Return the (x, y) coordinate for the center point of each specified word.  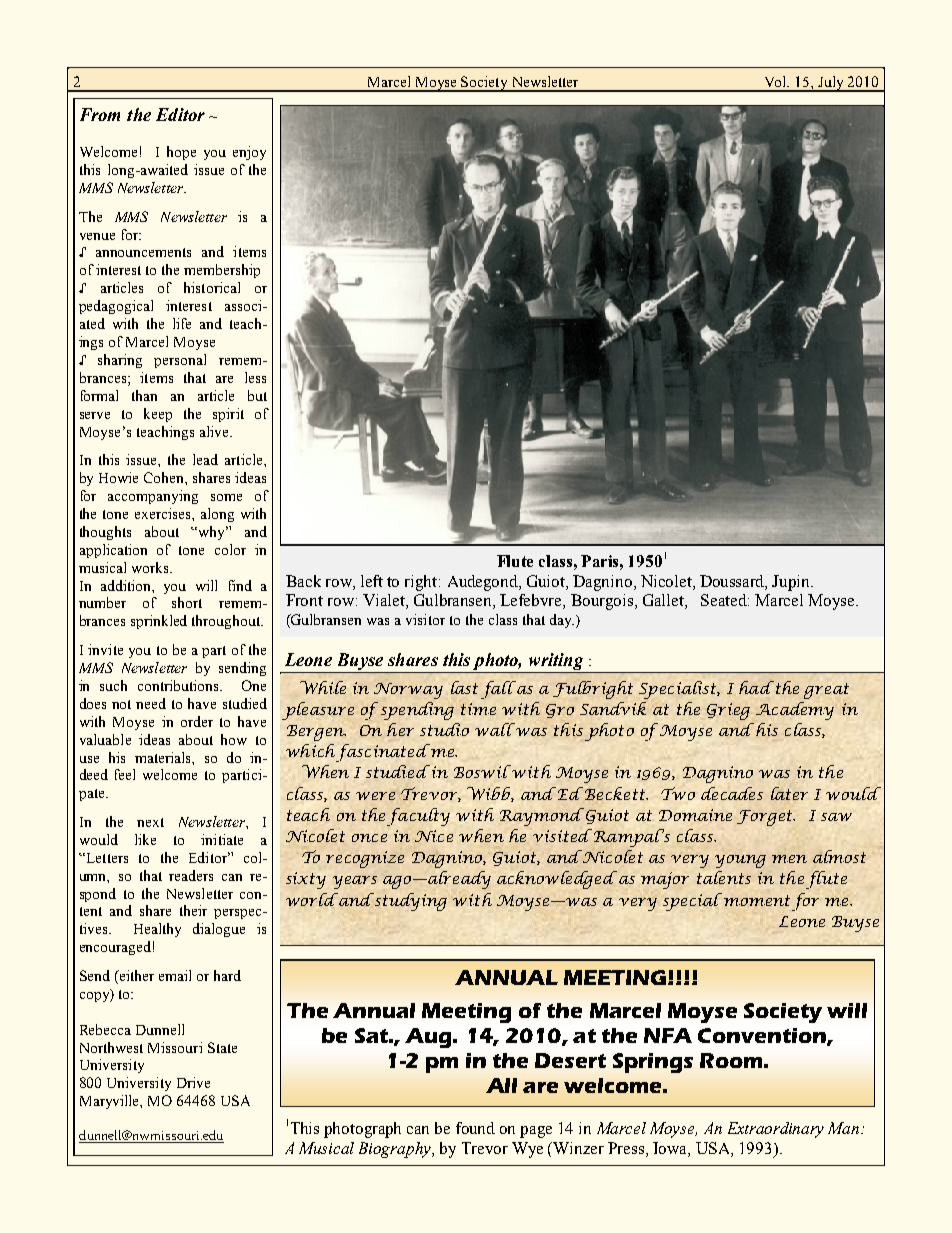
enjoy (249, 153)
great (826, 691)
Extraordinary (776, 1130)
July (831, 84)
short (187, 602)
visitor (425, 619)
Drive (193, 1082)
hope (181, 153)
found (475, 1128)
